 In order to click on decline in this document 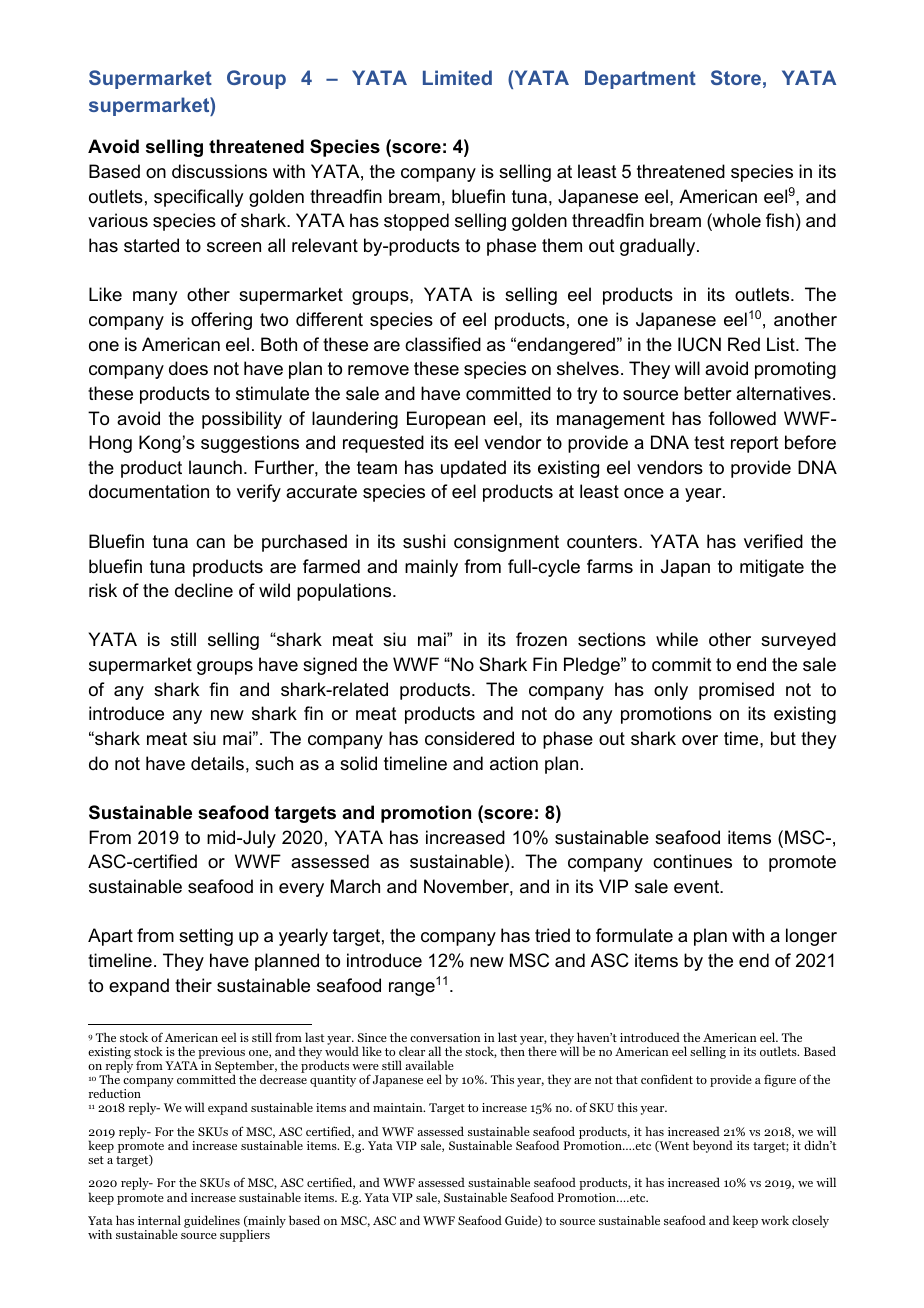, I will do `click(204, 590)`.
